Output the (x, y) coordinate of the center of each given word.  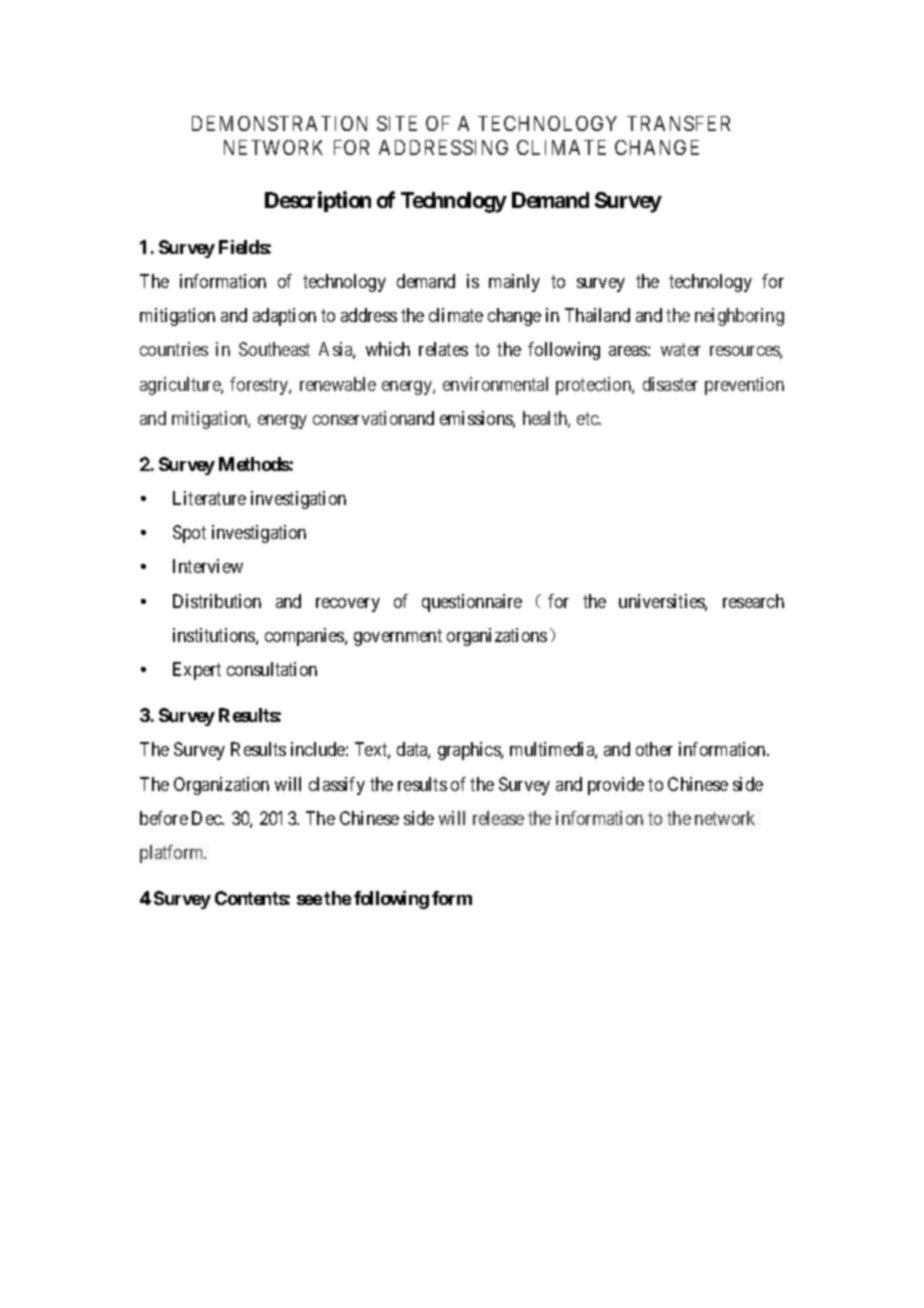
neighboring (739, 317)
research (753, 601)
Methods (254, 464)
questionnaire (472, 603)
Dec (208, 818)
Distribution (217, 601)
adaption (284, 317)
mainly (514, 283)
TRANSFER (678, 123)
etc (589, 418)
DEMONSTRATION (279, 123)
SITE (397, 123)
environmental (495, 384)
